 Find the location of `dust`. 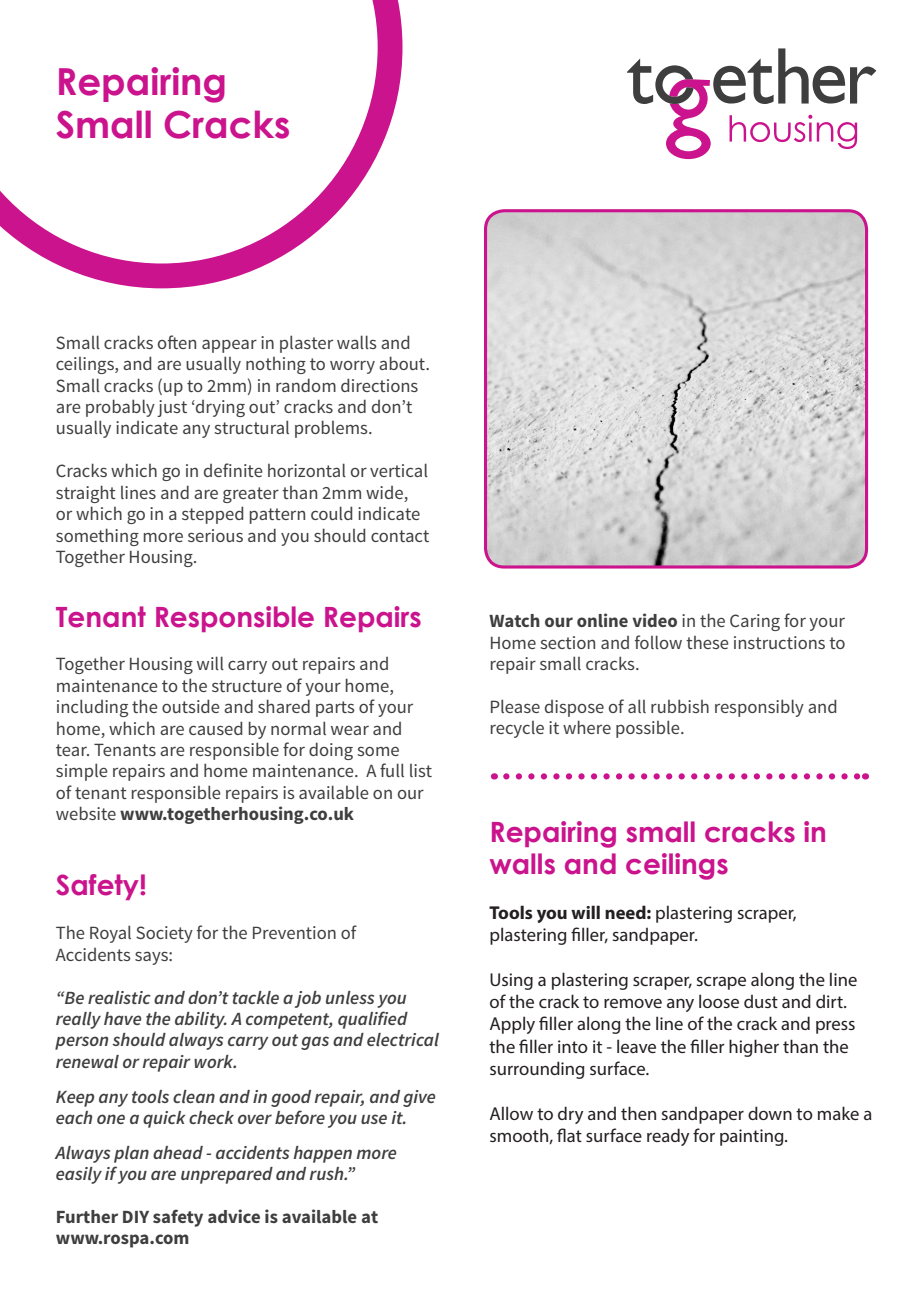

dust is located at coordinates (761, 1001).
